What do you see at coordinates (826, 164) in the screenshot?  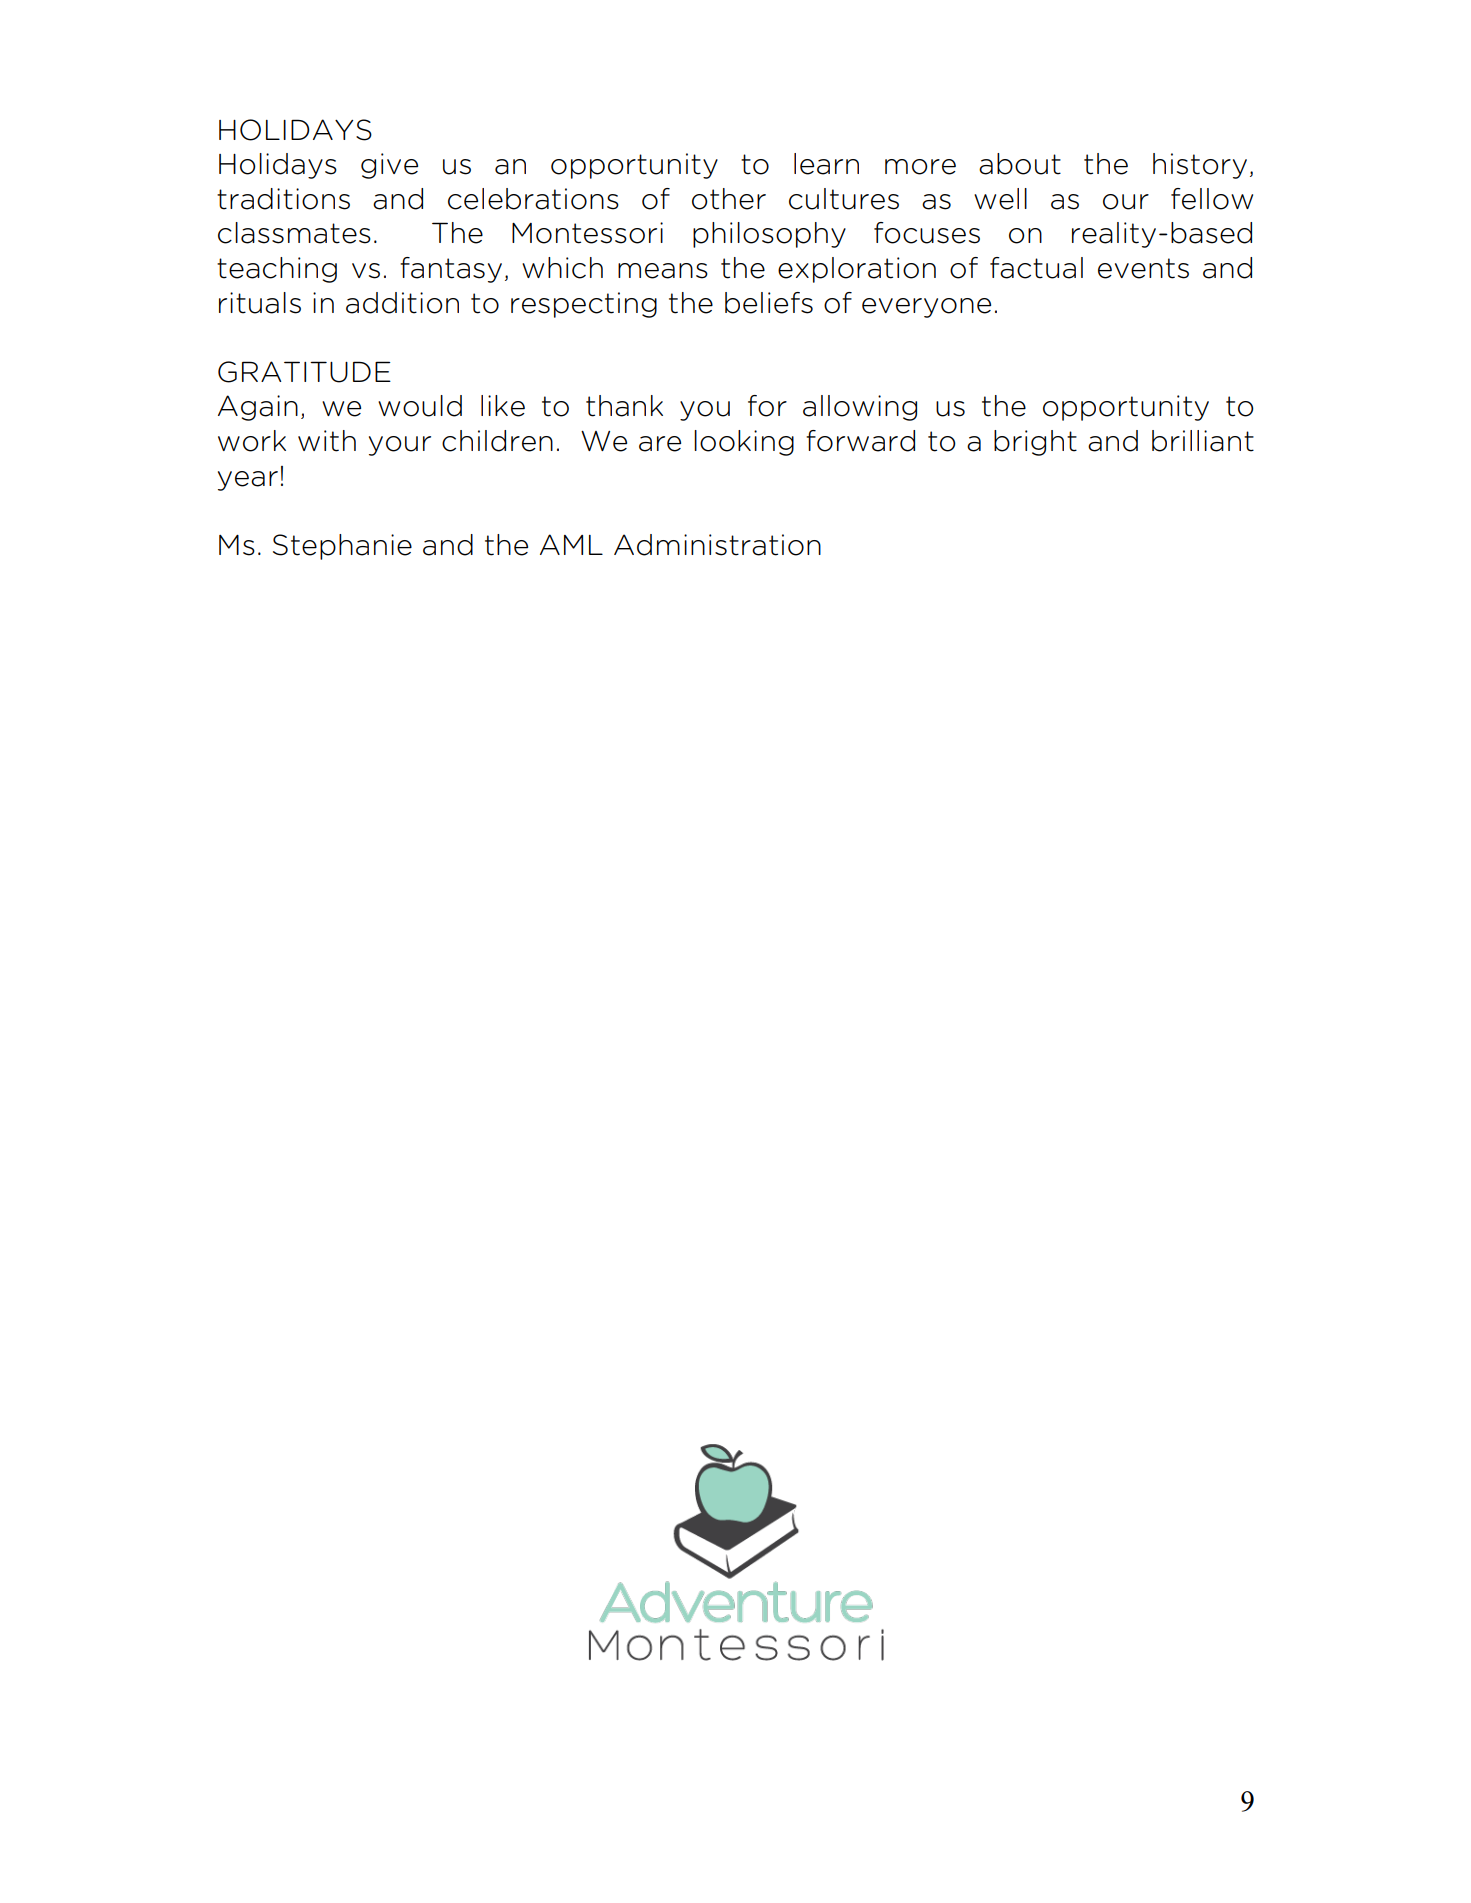 I see `learn` at bounding box center [826, 164].
